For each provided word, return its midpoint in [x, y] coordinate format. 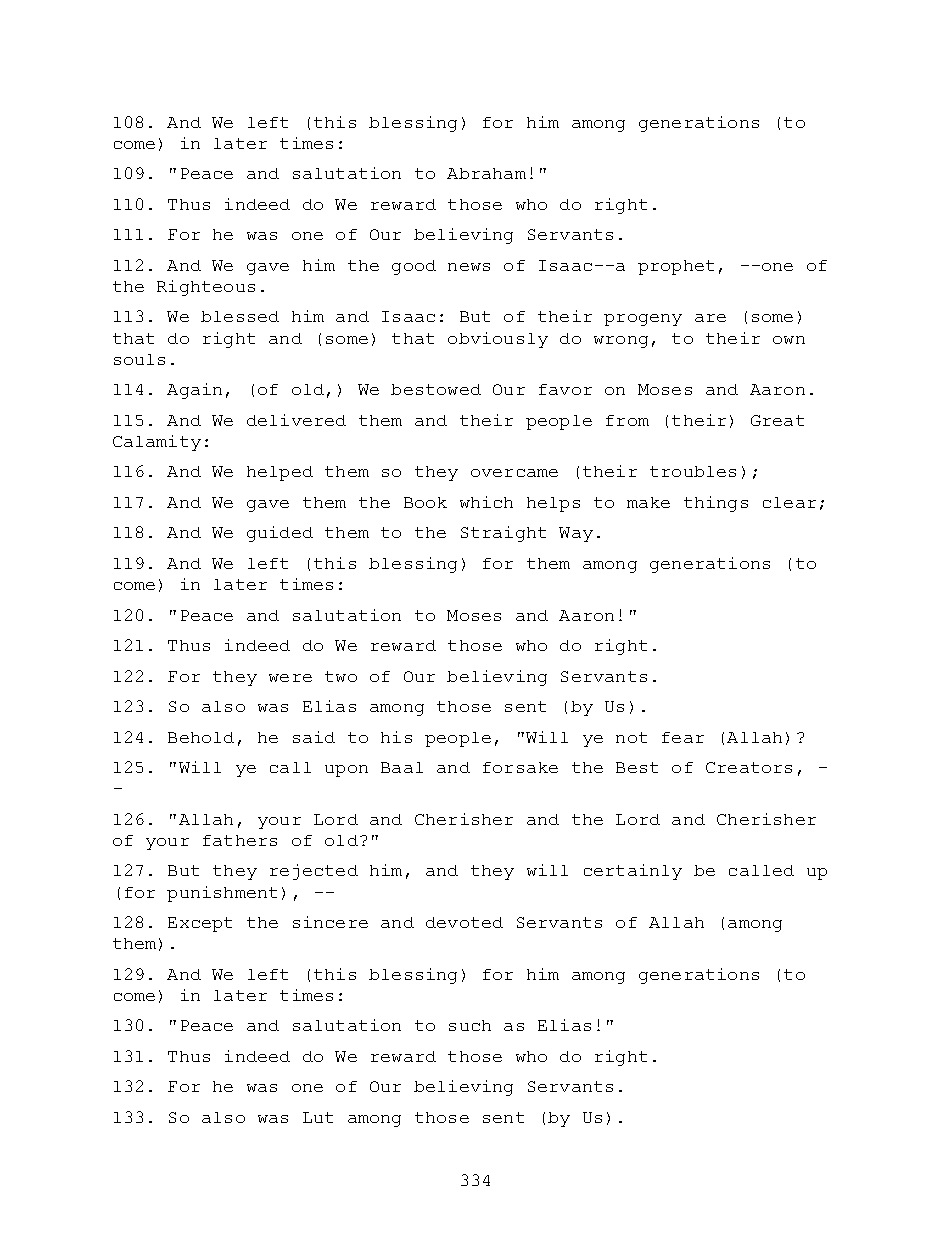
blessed [240, 316]
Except [200, 924]
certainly [633, 872]
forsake [520, 767]
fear [683, 737]
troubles [693, 471]
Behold [201, 737]
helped [280, 473]
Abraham [486, 173]
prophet [676, 267]
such [470, 1025]
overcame [514, 473]
